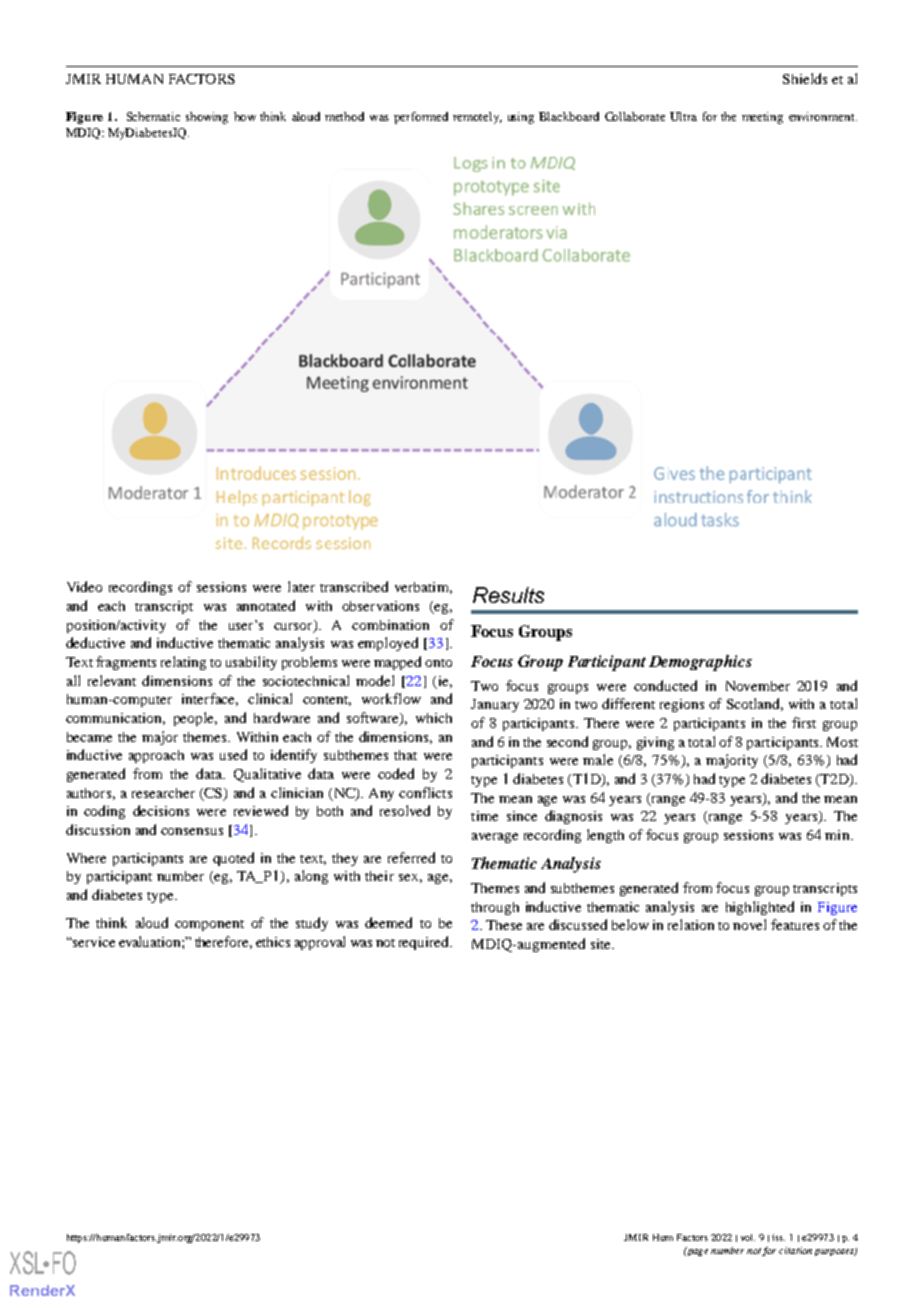  Describe the element at coordinates (183, 663) in the document. I see `relating` at that location.
